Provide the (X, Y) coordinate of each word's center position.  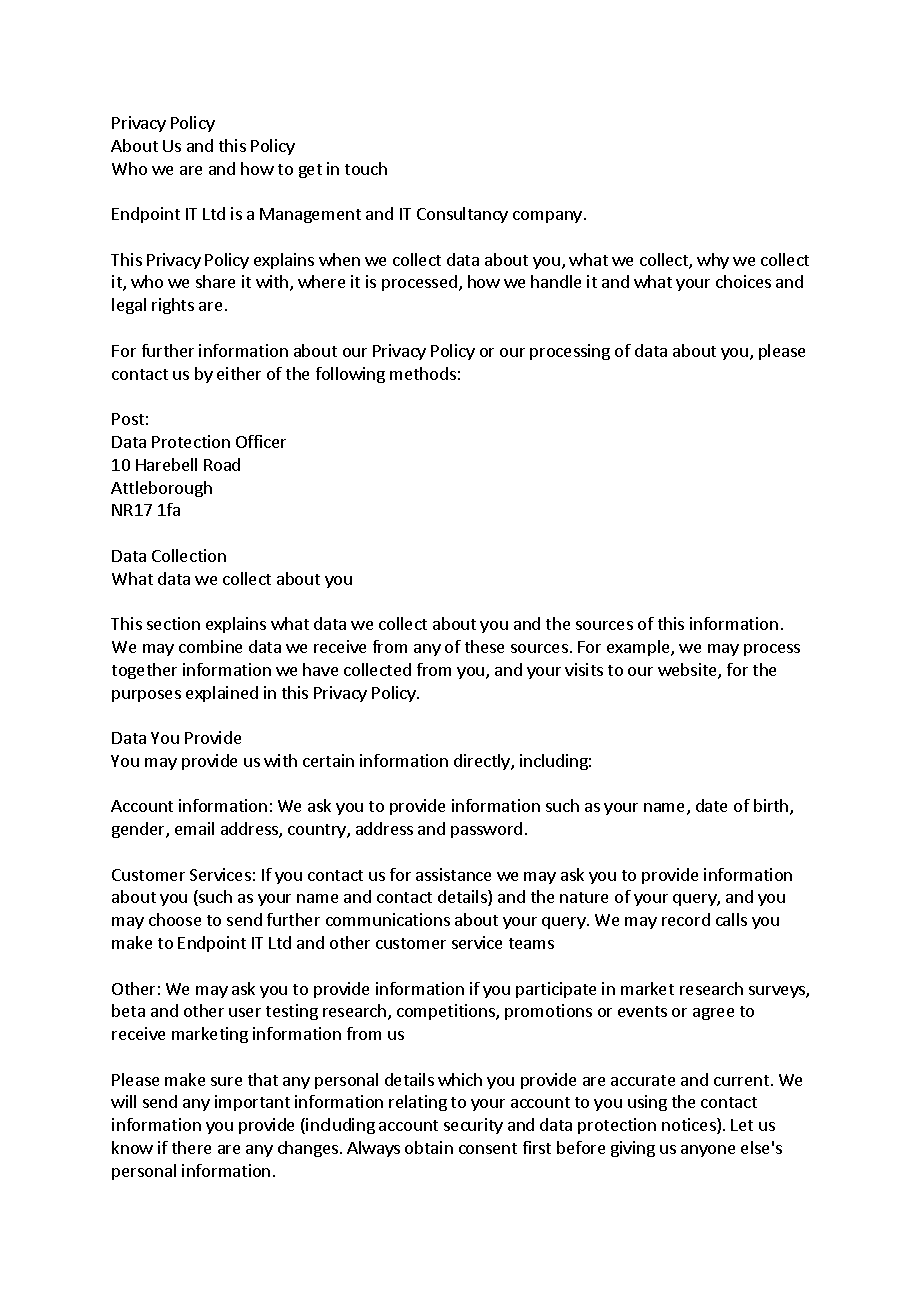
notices (690, 1126)
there (191, 1147)
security (473, 1126)
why (713, 261)
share (215, 281)
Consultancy (462, 215)
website (688, 671)
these (484, 646)
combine (210, 646)
